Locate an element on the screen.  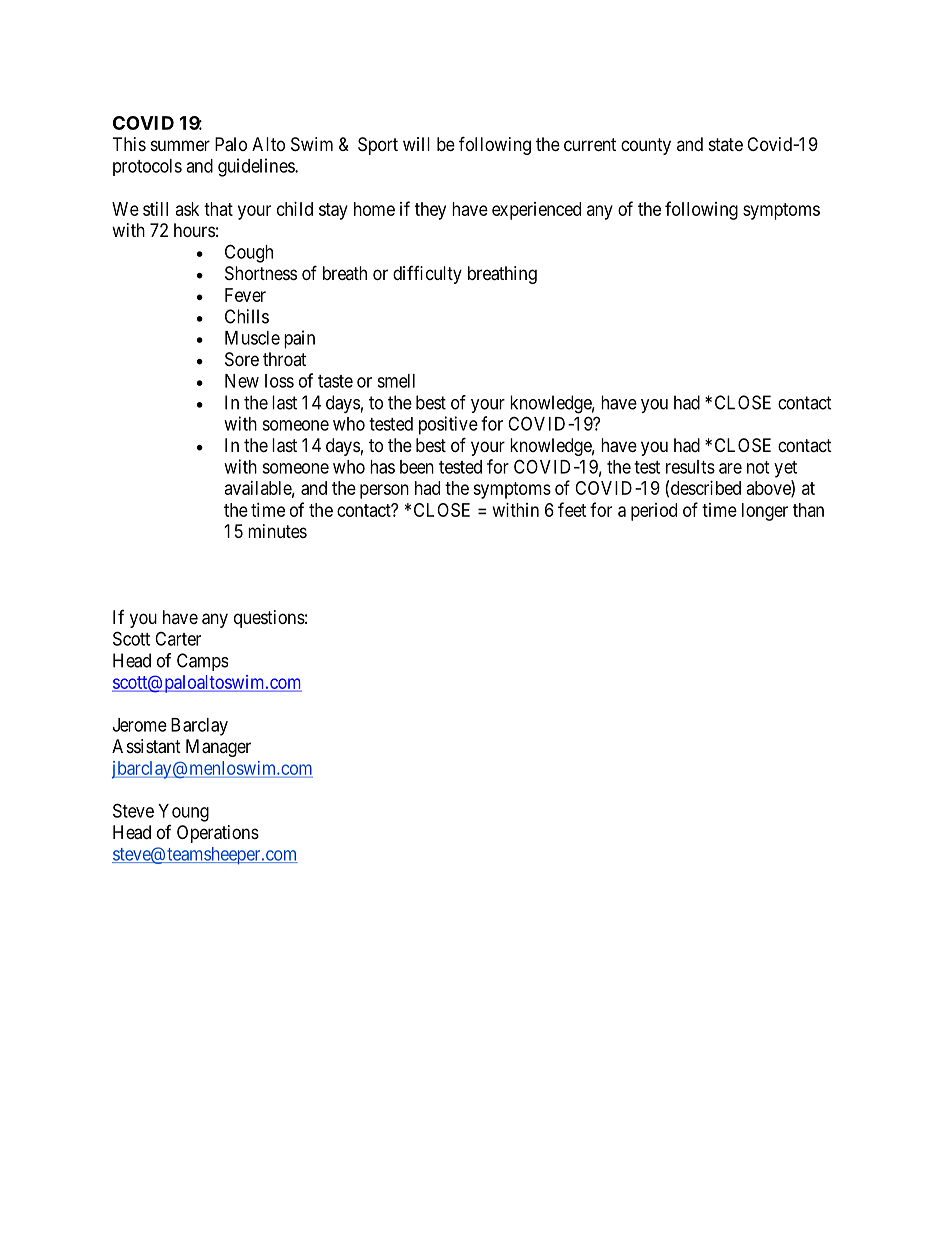
Young is located at coordinates (183, 813).
